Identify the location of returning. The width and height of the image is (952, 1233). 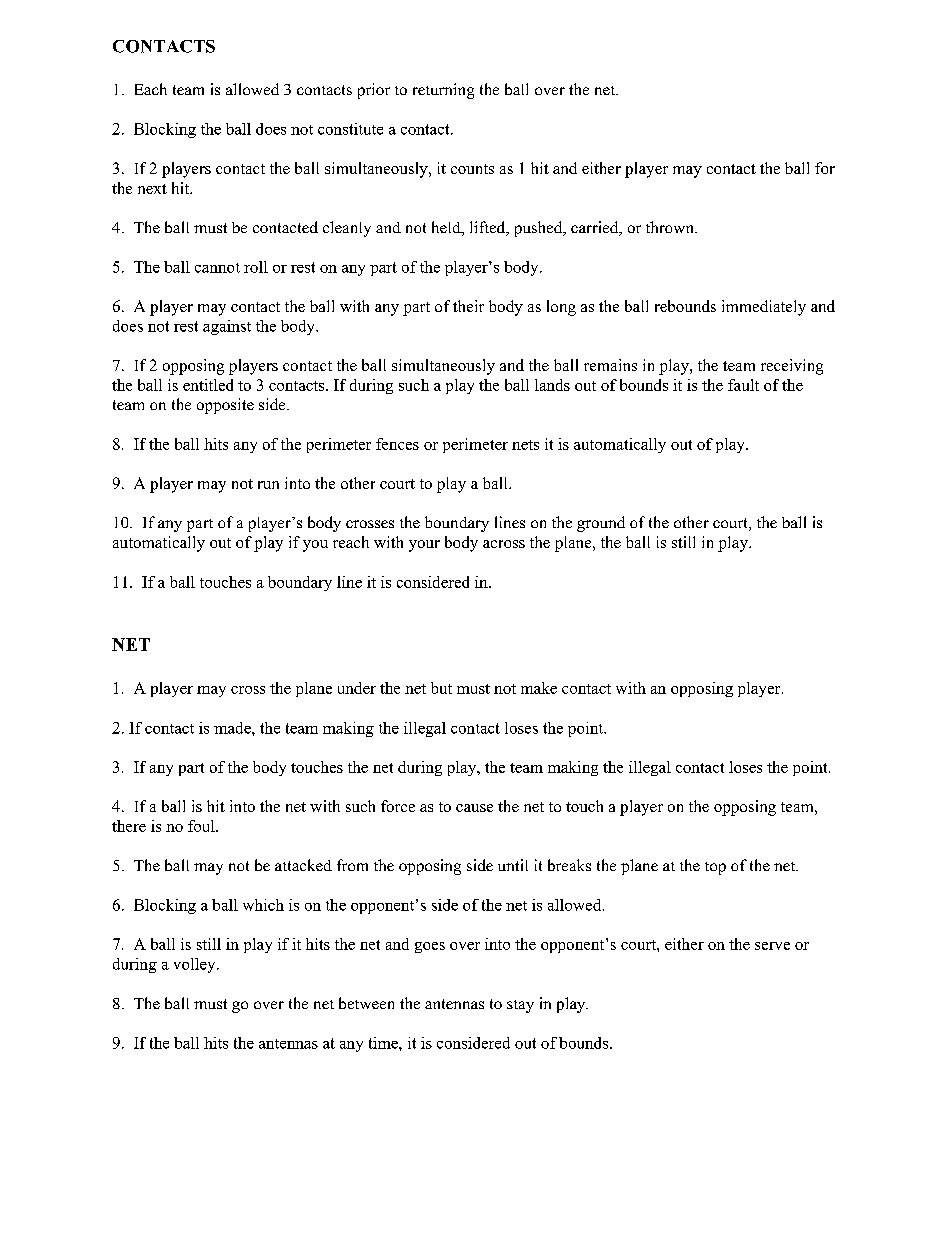
(443, 91).
